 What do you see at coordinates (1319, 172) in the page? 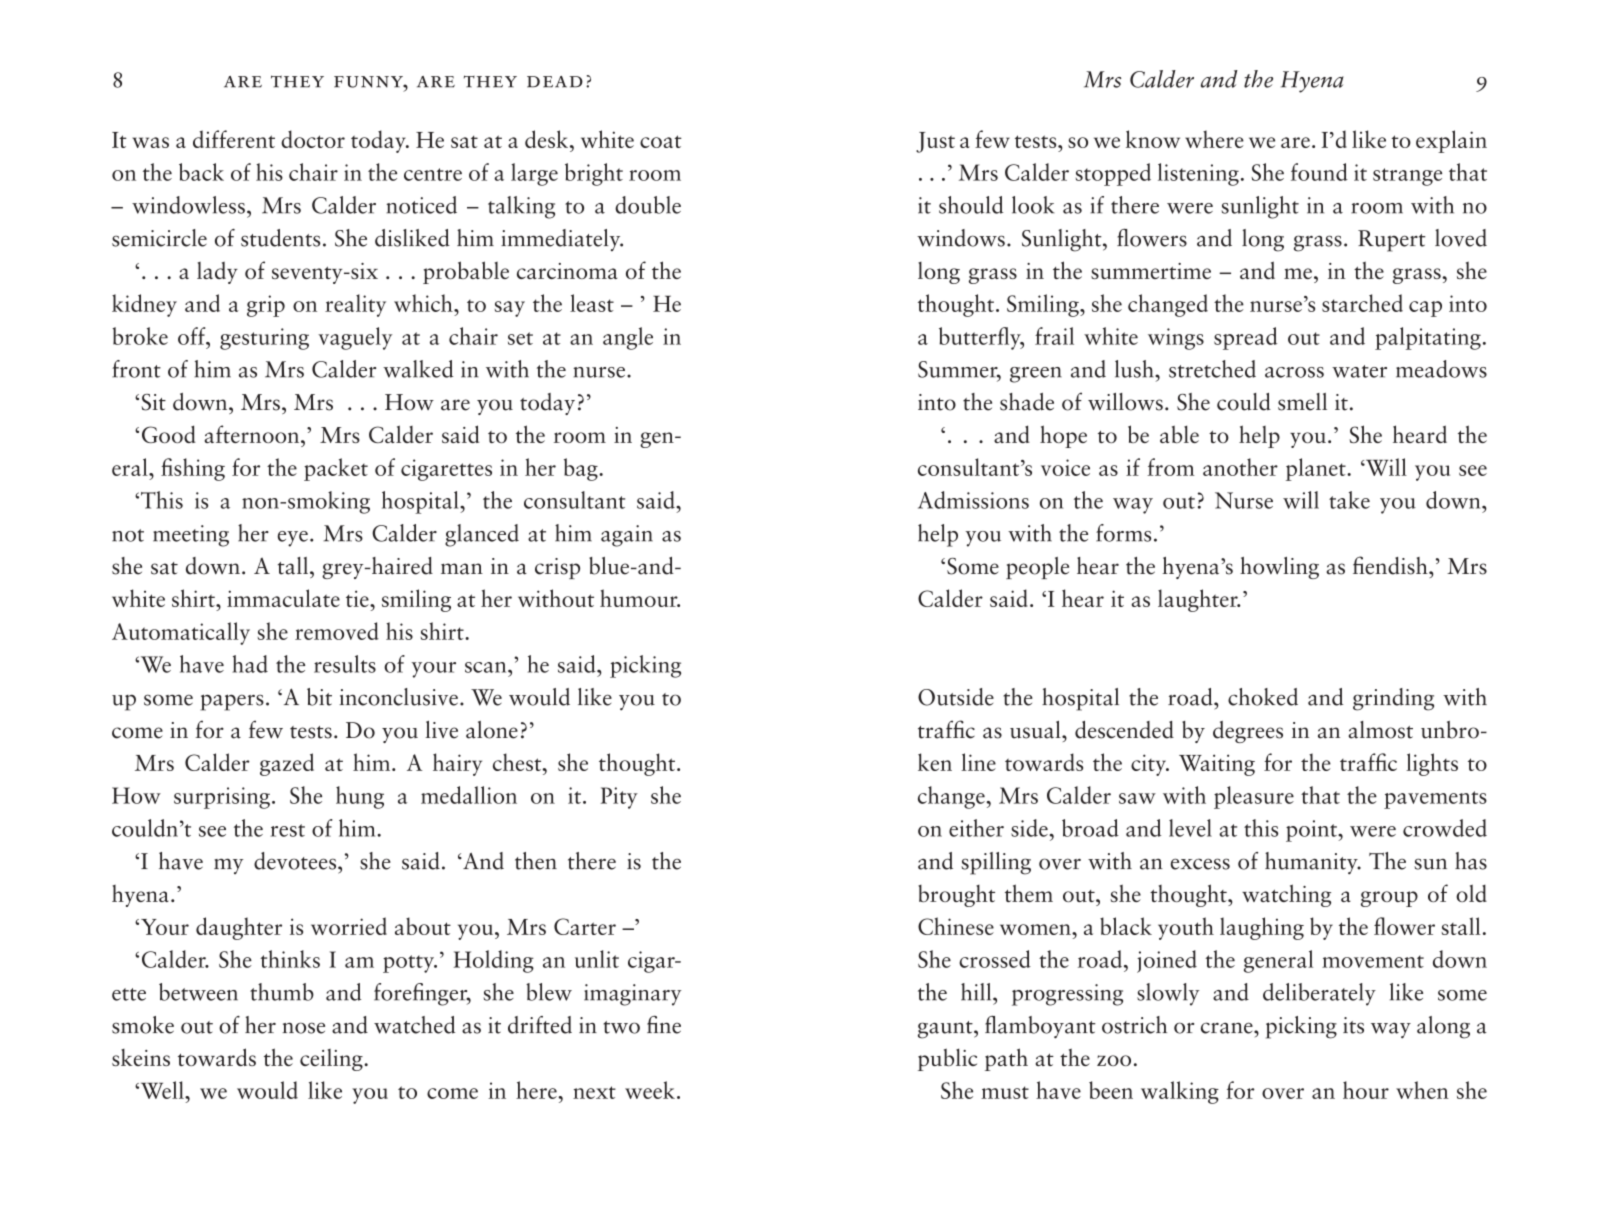
I see `found` at bounding box center [1319, 172].
